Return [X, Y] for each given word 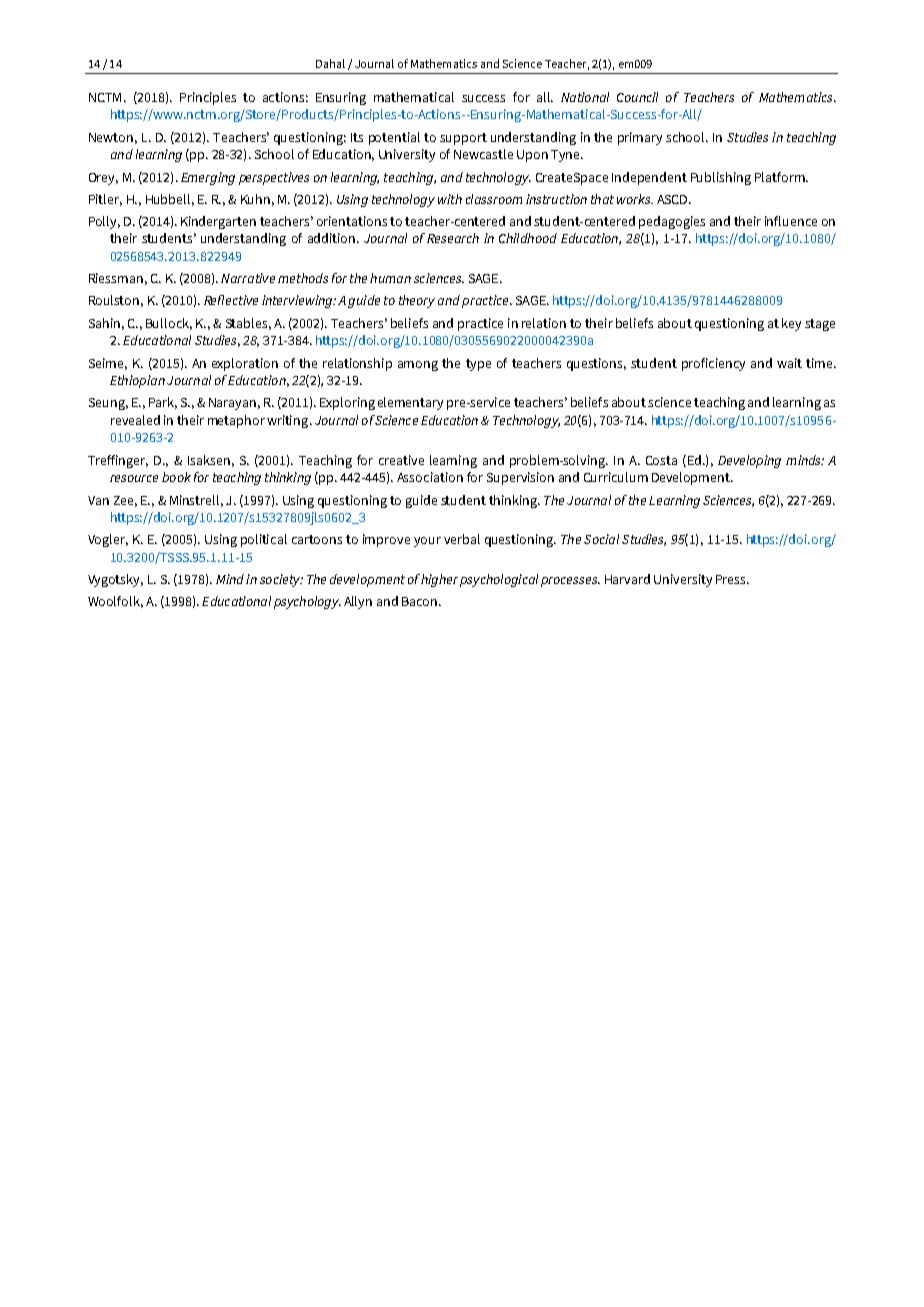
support [463, 139]
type [478, 365]
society [281, 580]
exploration [245, 364]
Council [637, 97]
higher [439, 580]
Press [732, 579]
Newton [111, 137]
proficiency [713, 364]
